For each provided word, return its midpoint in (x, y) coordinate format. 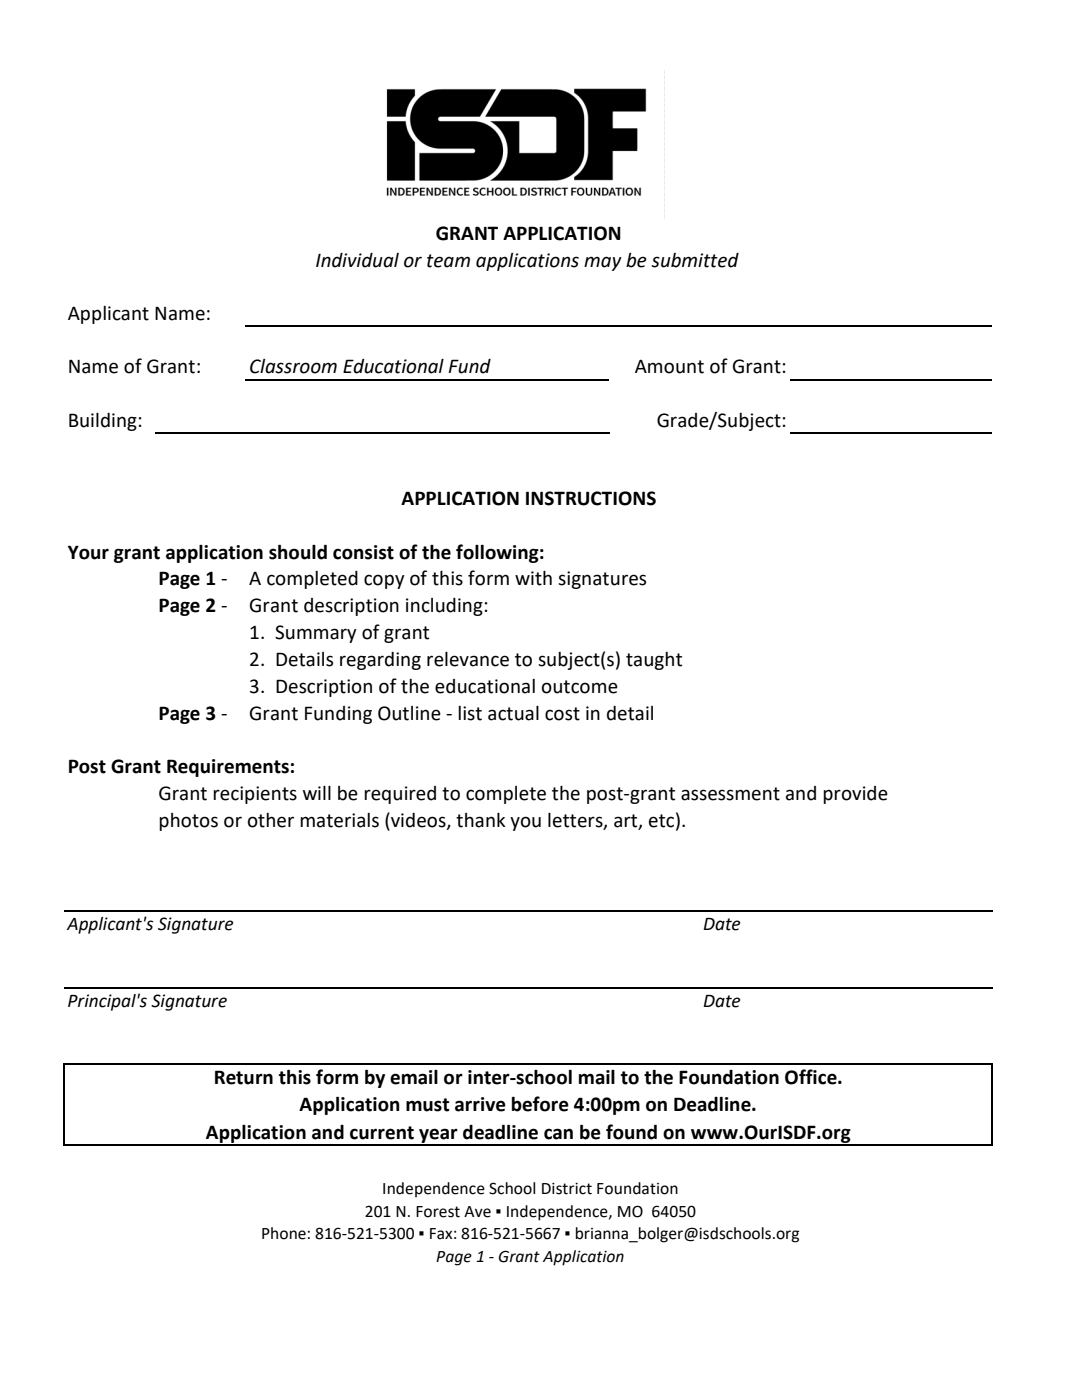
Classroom (293, 366)
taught (654, 661)
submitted (695, 260)
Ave (477, 1212)
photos (188, 822)
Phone (284, 1233)
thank (481, 820)
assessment (730, 794)
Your (88, 552)
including (444, 607)
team (448, 261)
